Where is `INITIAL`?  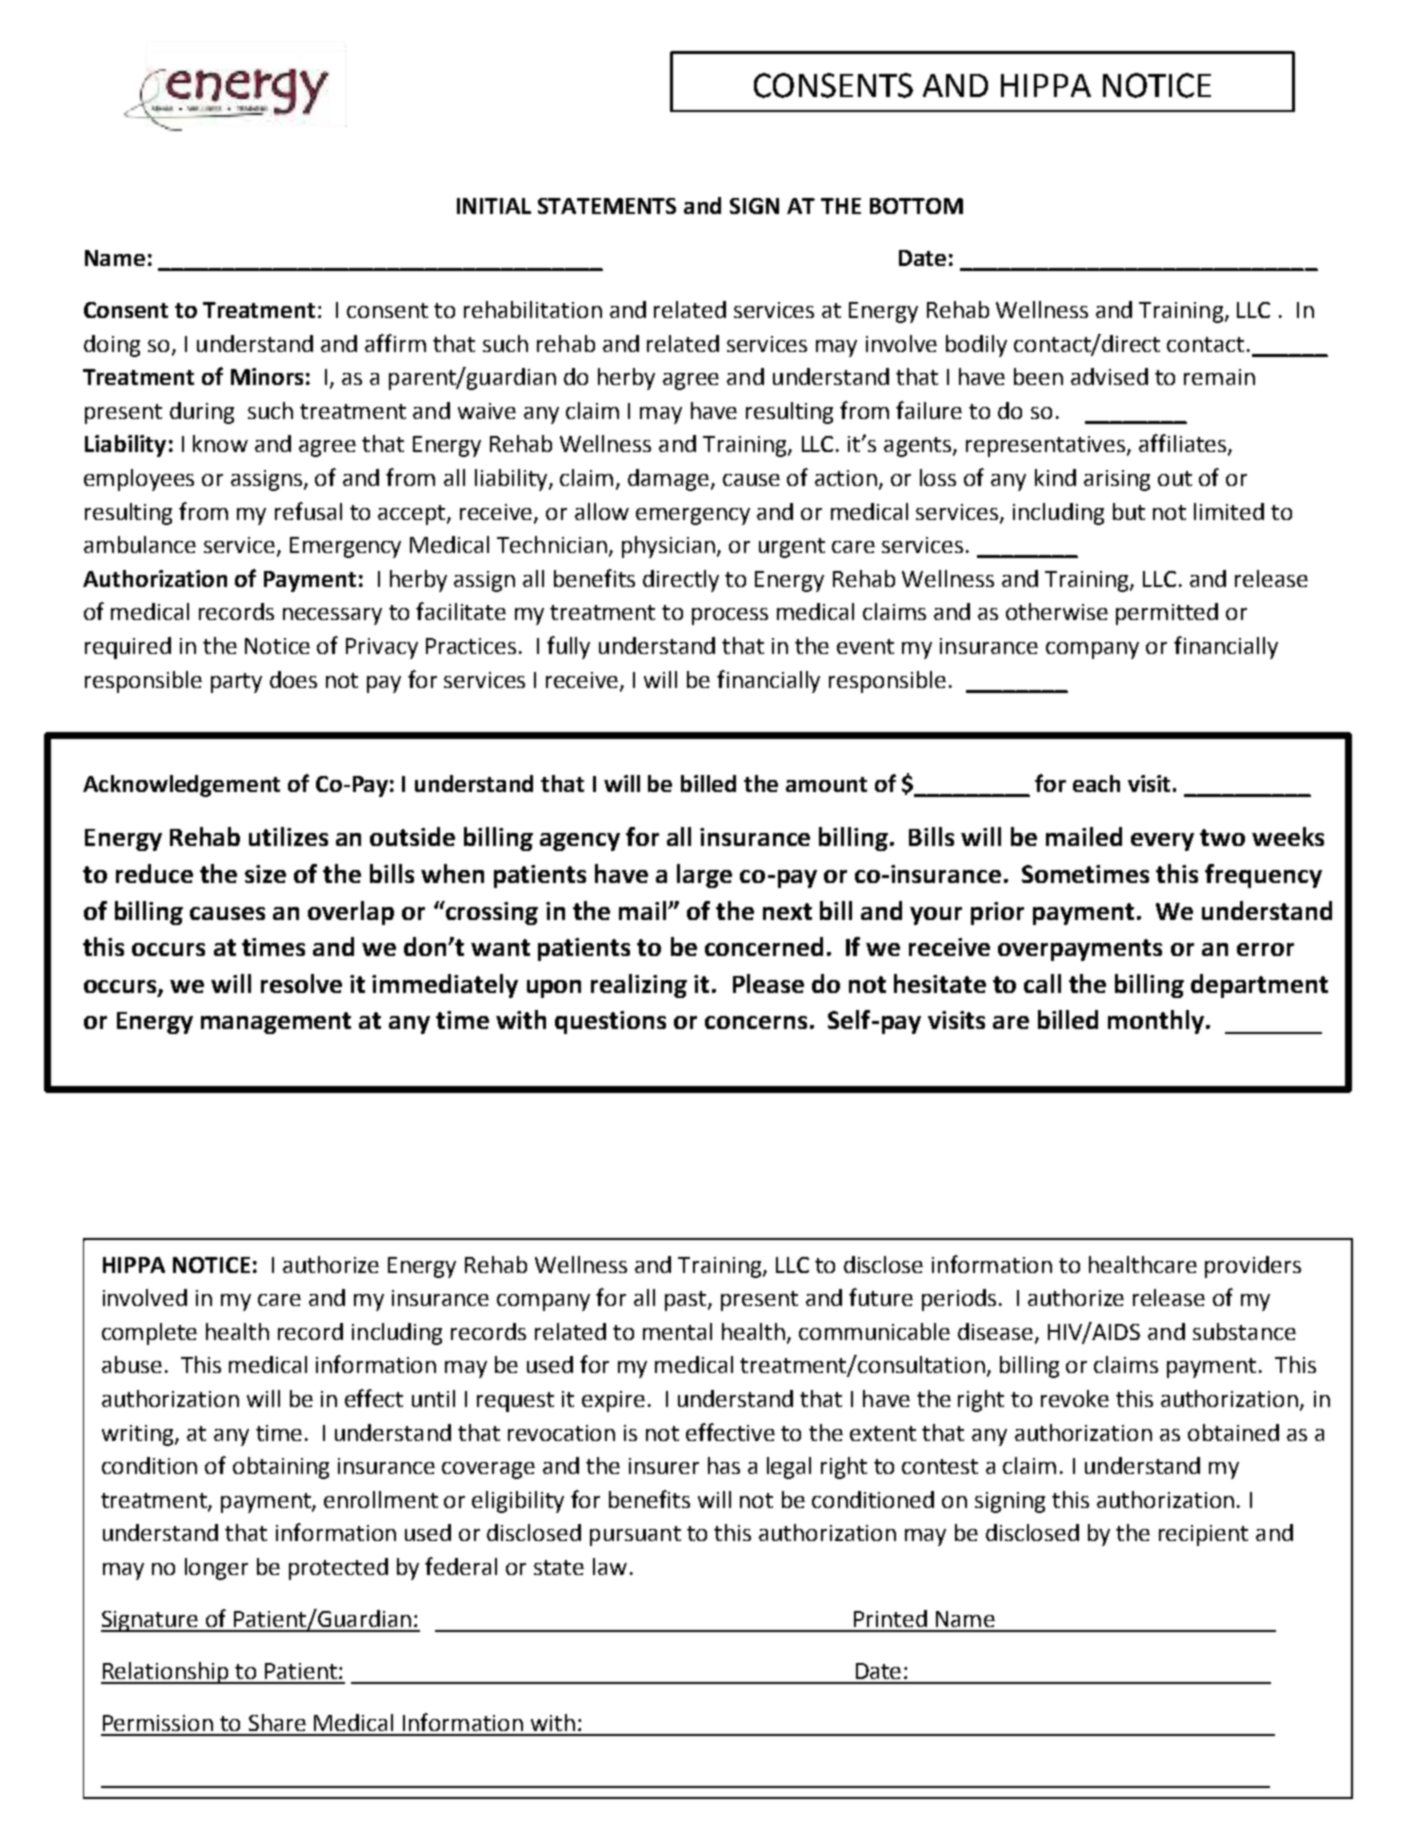 INITIAL is located at coordinates (494, 206).
